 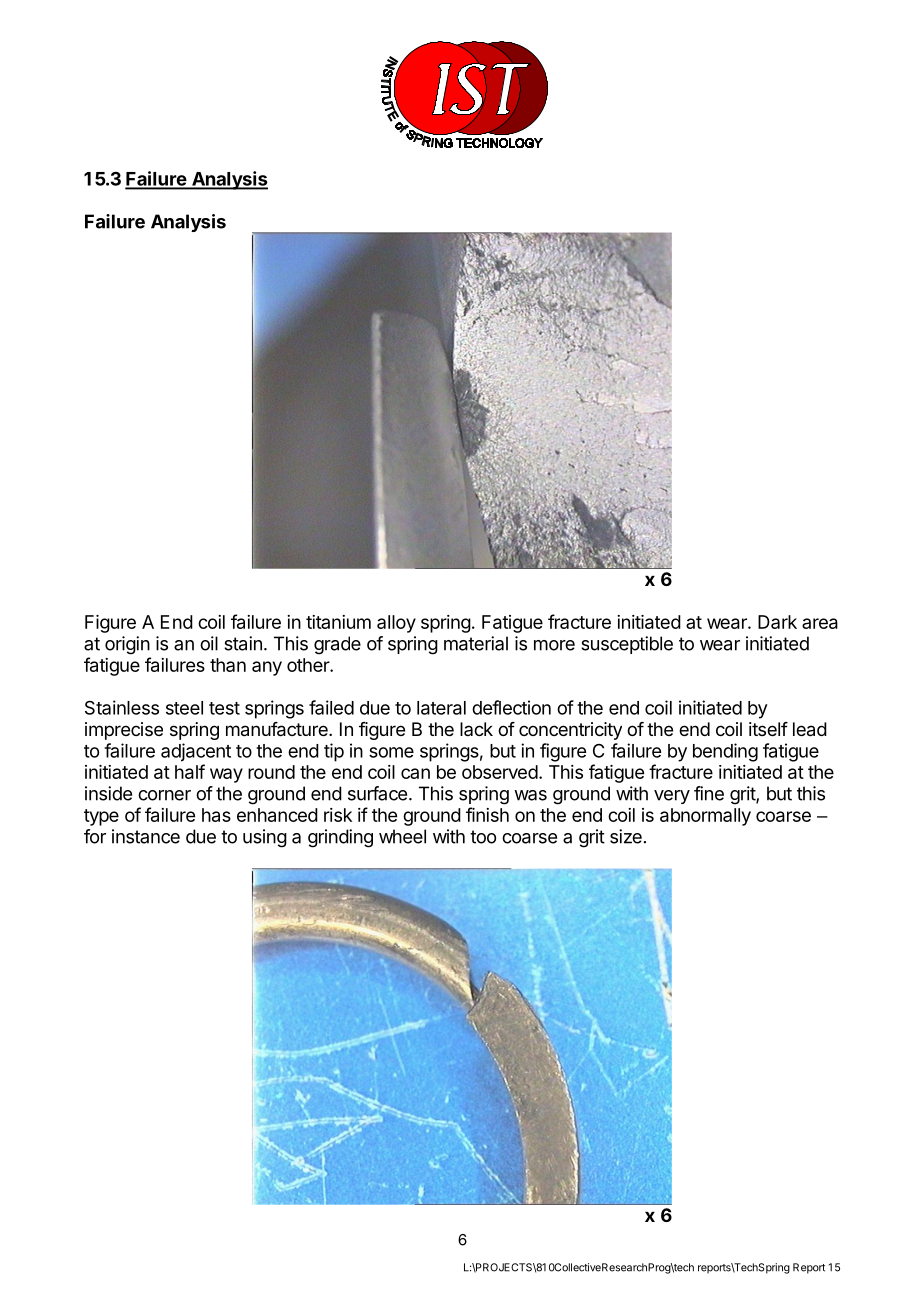 I want to click on itself, so click(x=768, y=729).
